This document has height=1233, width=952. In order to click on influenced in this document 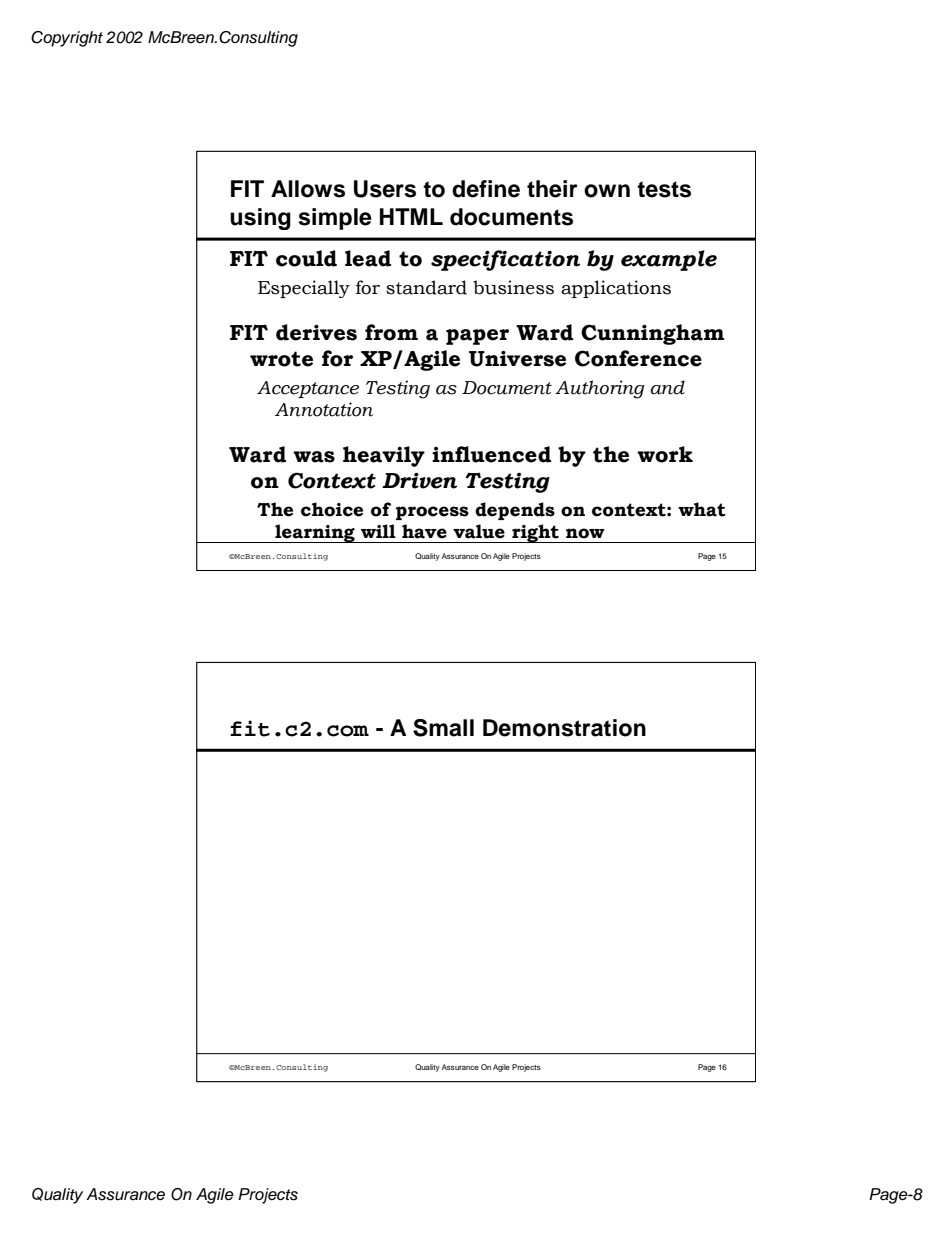, I will do `click(491, 454)`.
